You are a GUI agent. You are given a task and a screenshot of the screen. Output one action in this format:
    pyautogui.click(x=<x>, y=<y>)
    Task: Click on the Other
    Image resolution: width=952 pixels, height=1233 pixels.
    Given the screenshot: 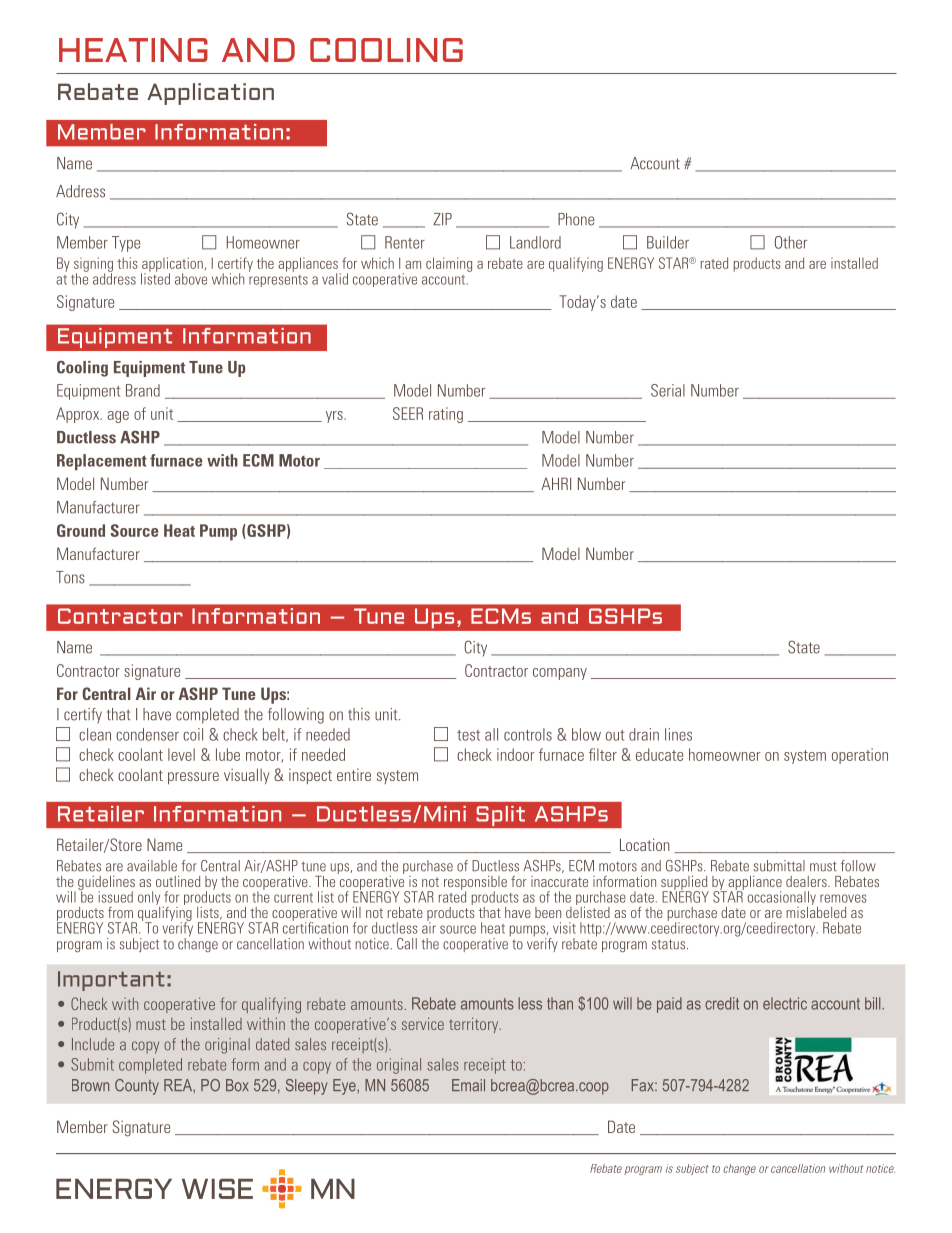 What is the action you would take?
    pyautogui.click(x=791, y=242)
